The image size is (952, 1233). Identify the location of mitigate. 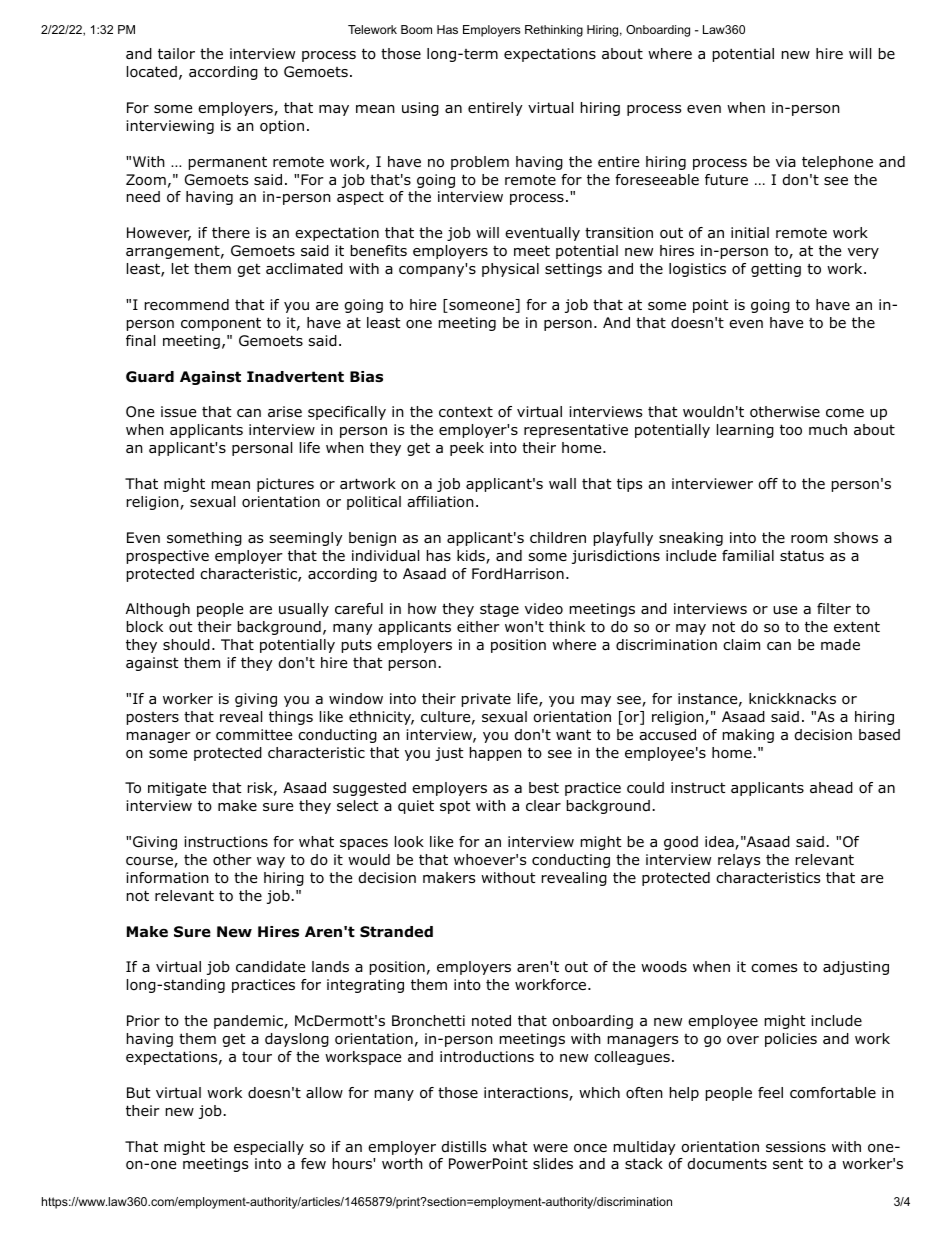
(177, 789).
